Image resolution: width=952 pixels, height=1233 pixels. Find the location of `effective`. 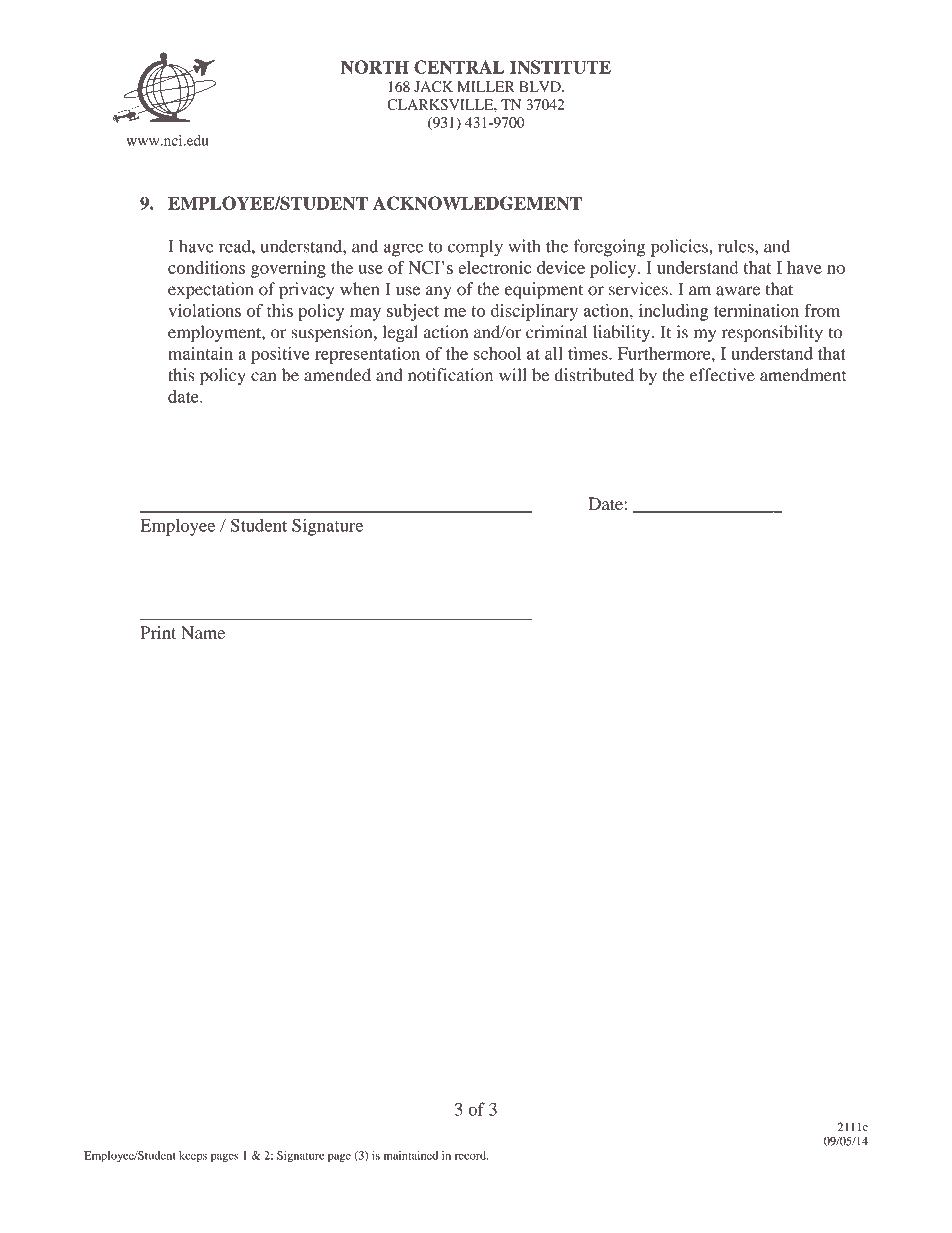

effective is located at coordinates (722, 375).
